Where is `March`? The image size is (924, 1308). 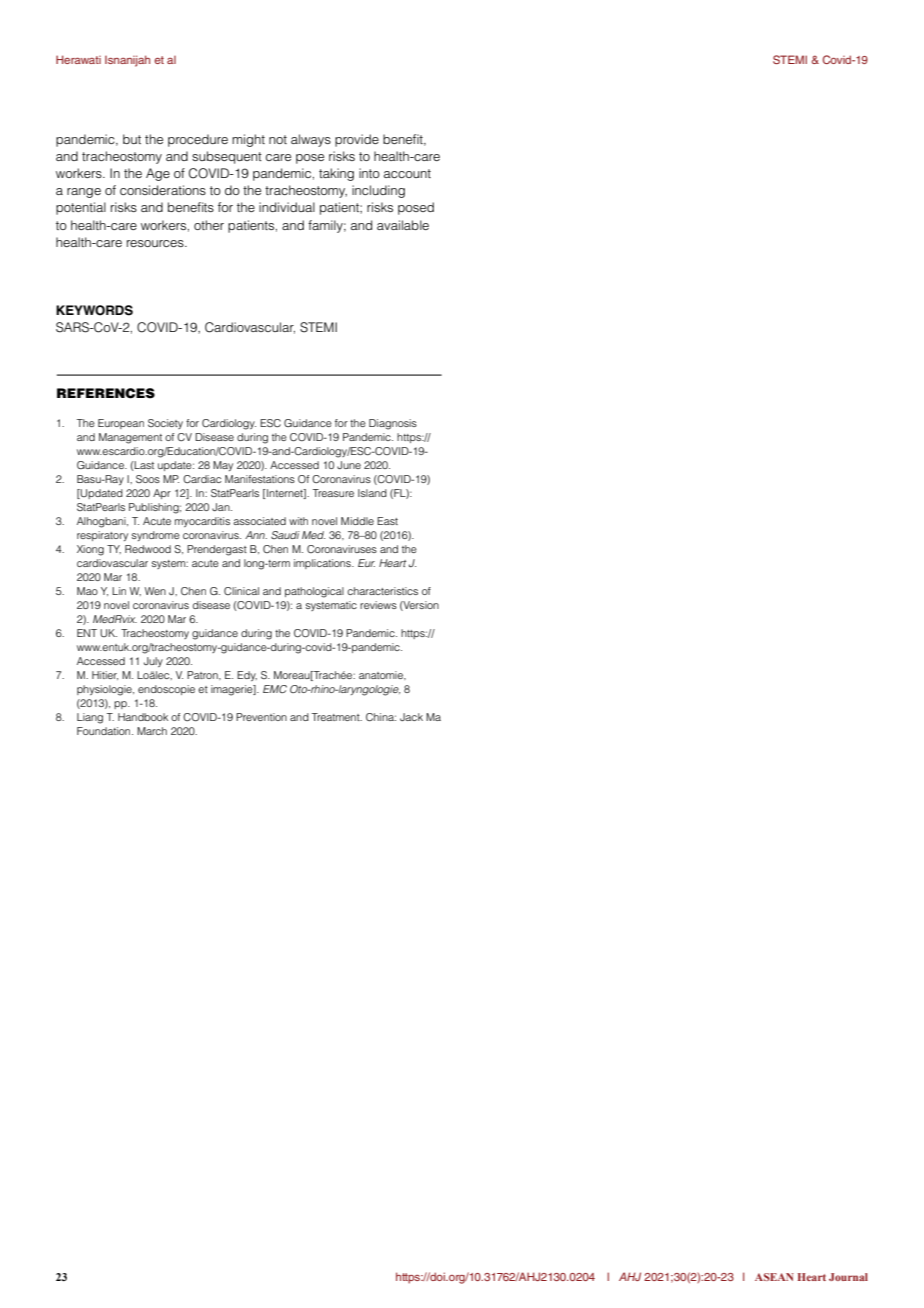
March is located at coordinates (152, 731).
